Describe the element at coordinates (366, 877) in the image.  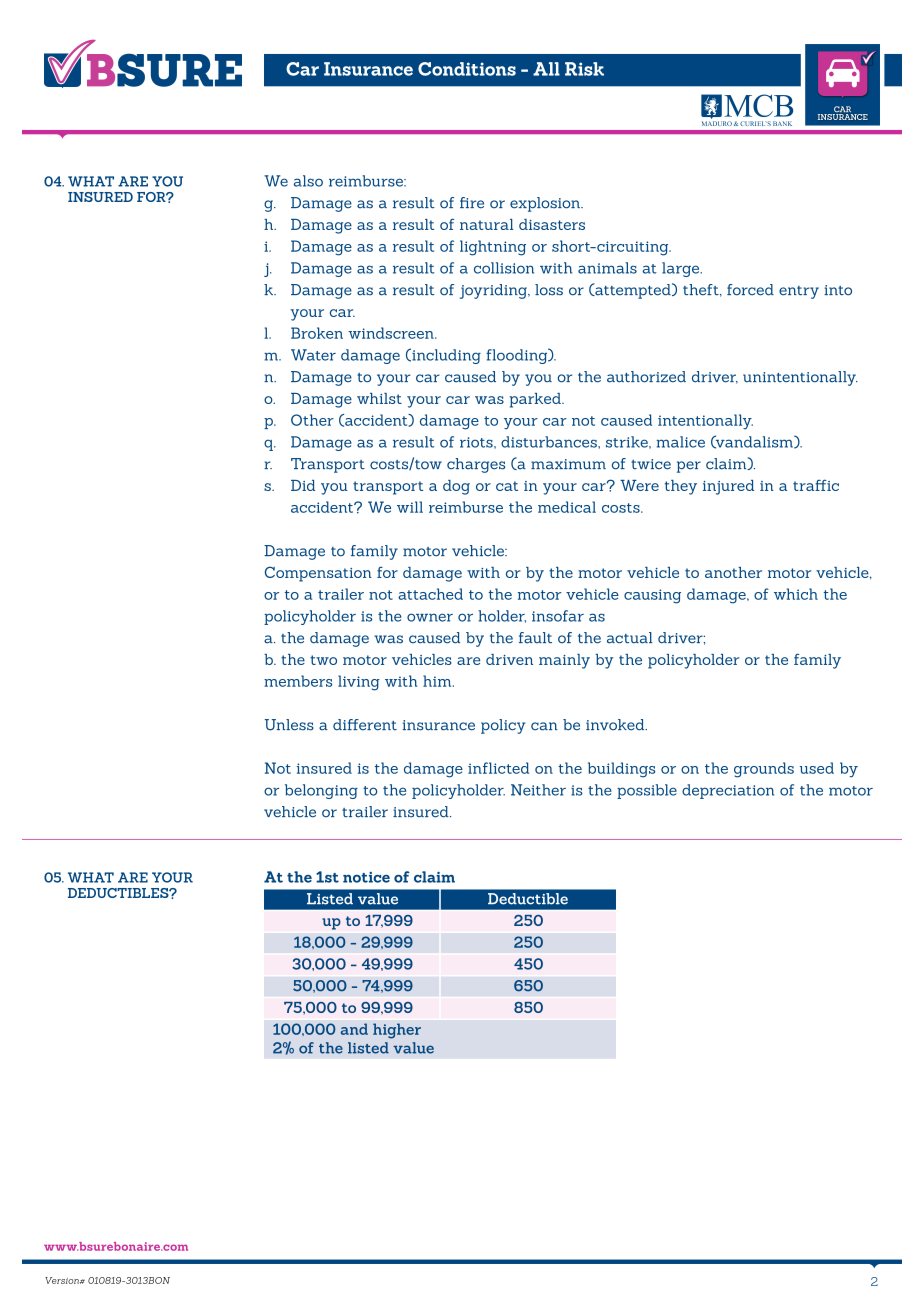
I see `notice` at that location.
